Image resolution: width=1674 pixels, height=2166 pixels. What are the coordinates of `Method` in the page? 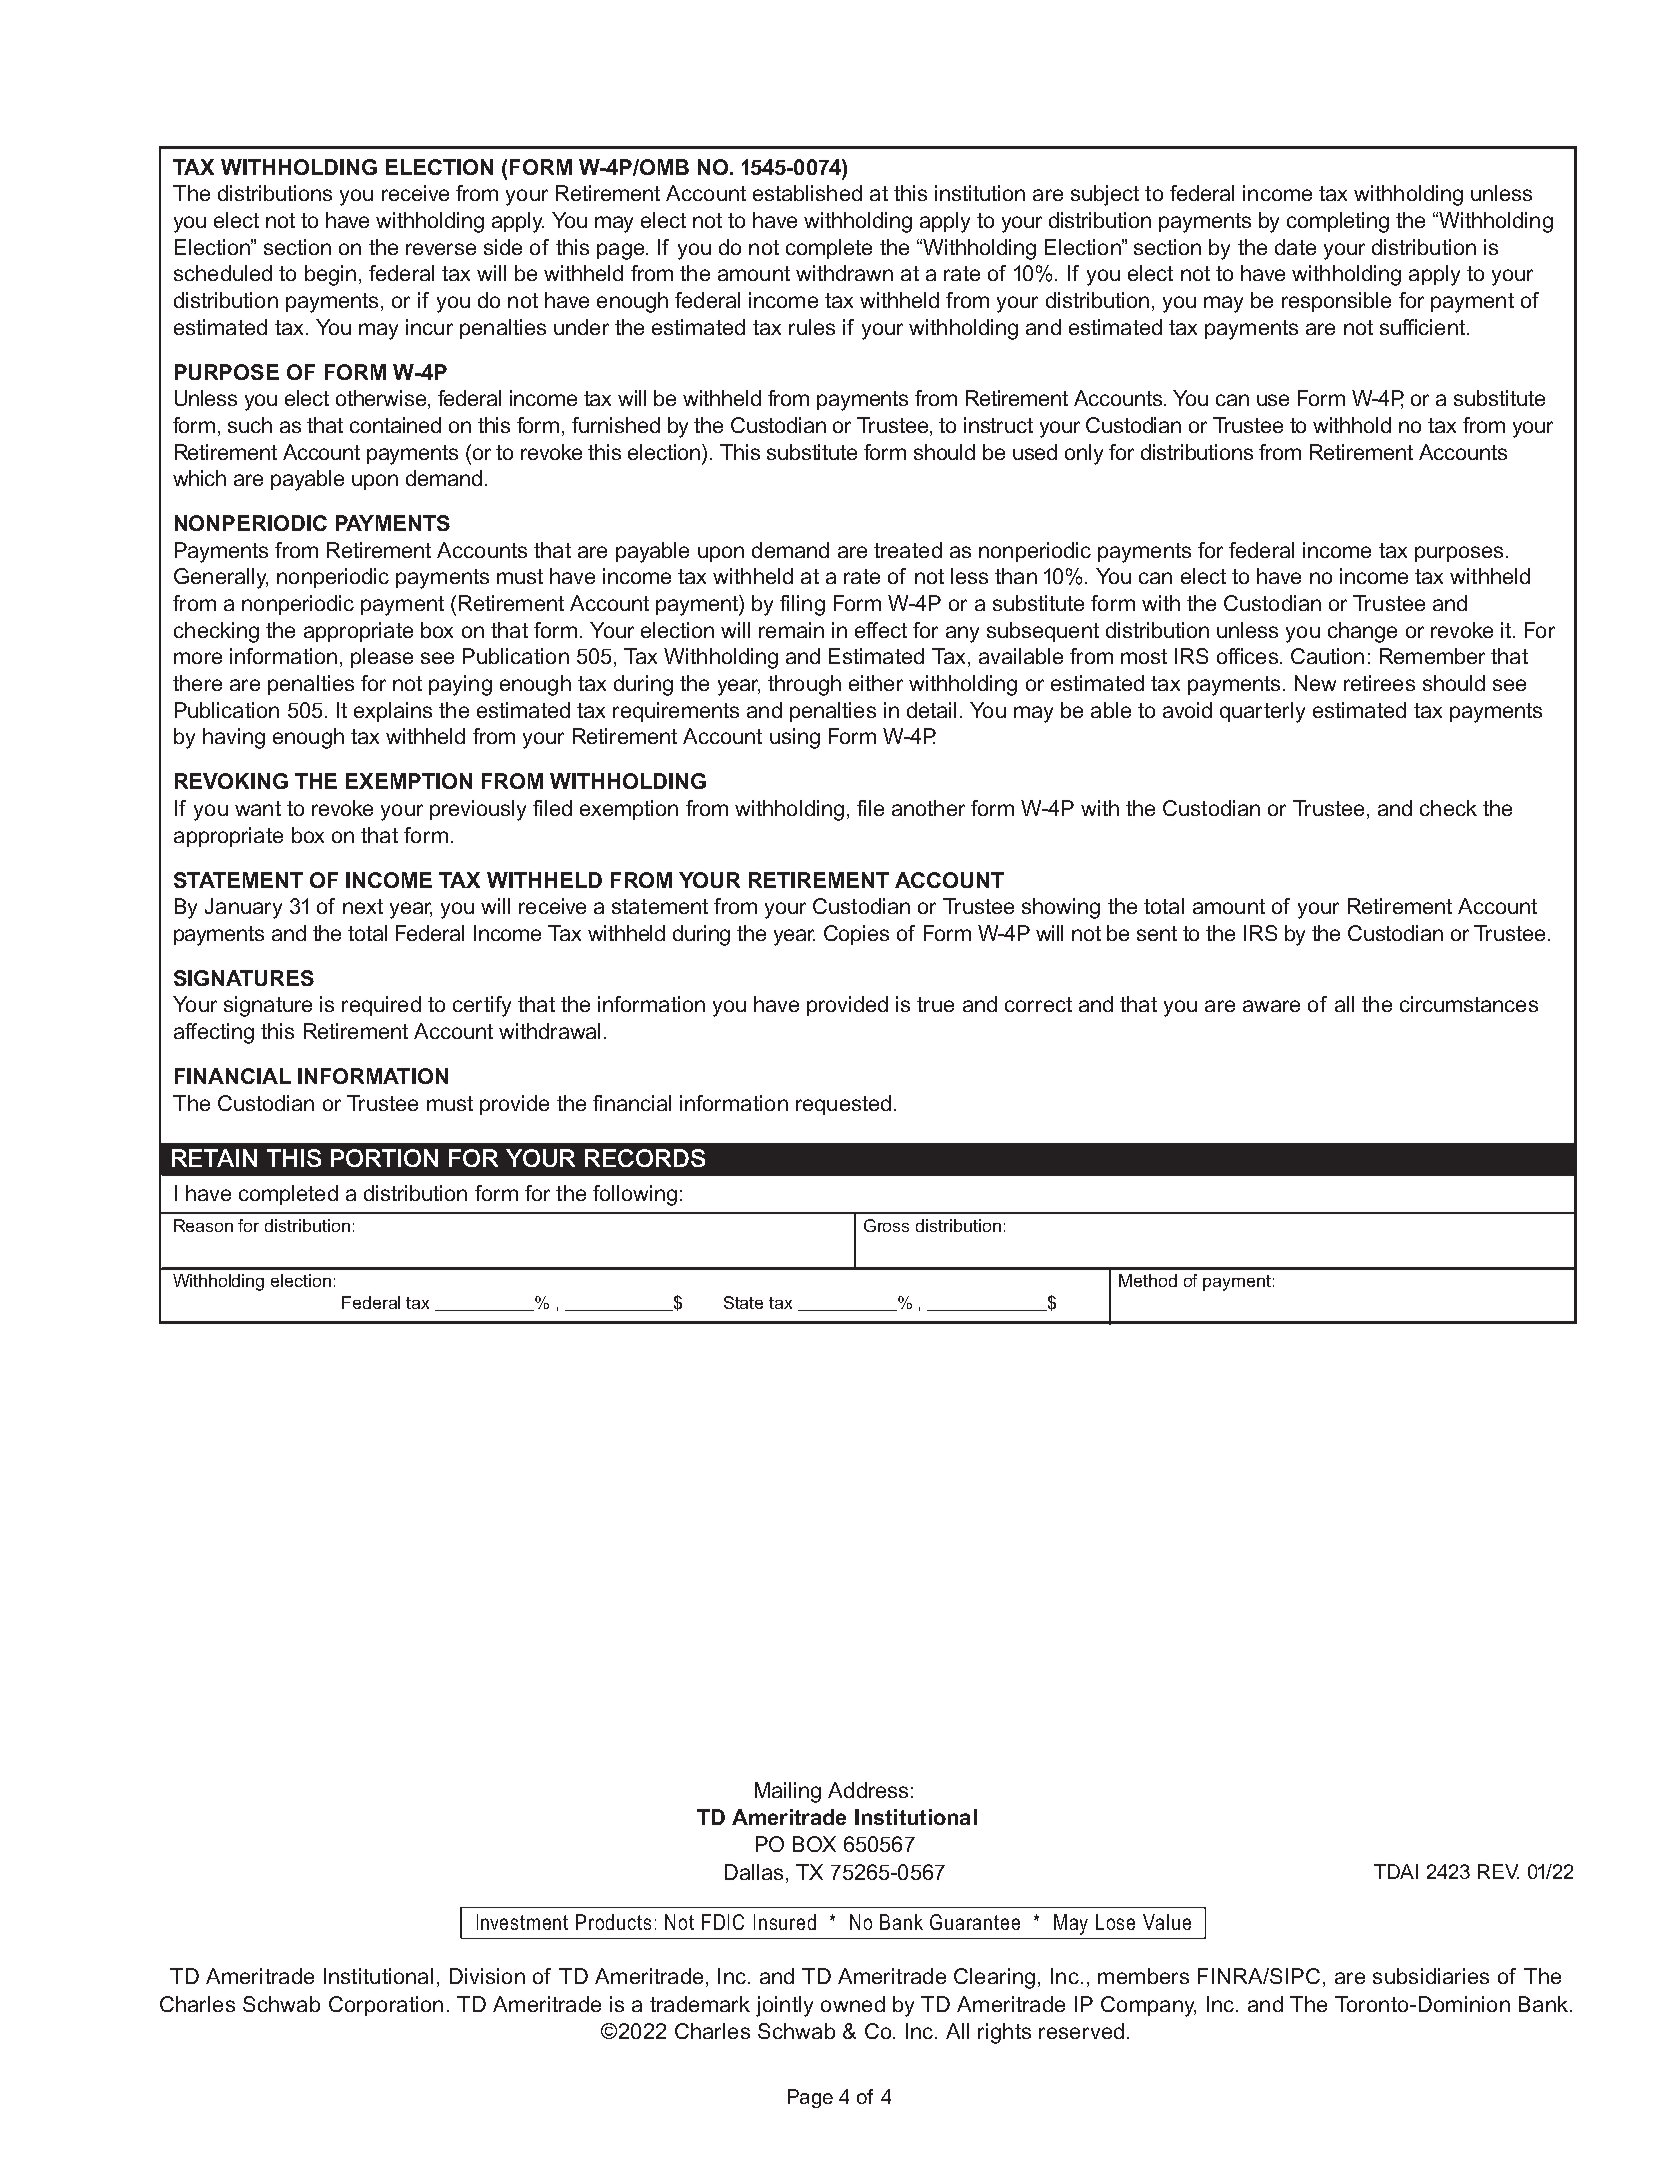 It's located at (1148, 1280).
